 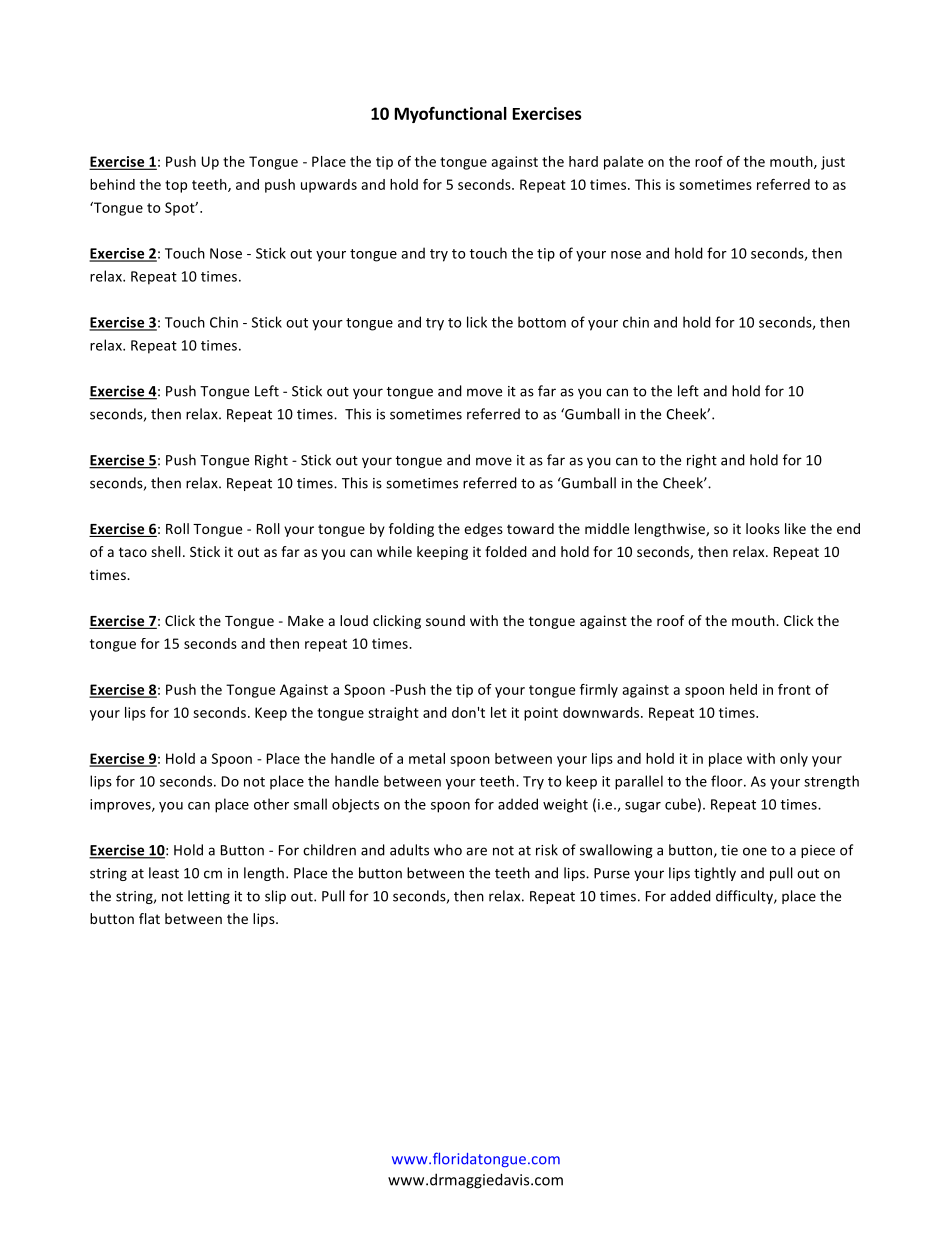 I want to click on top, so click(x=176, y=186).
